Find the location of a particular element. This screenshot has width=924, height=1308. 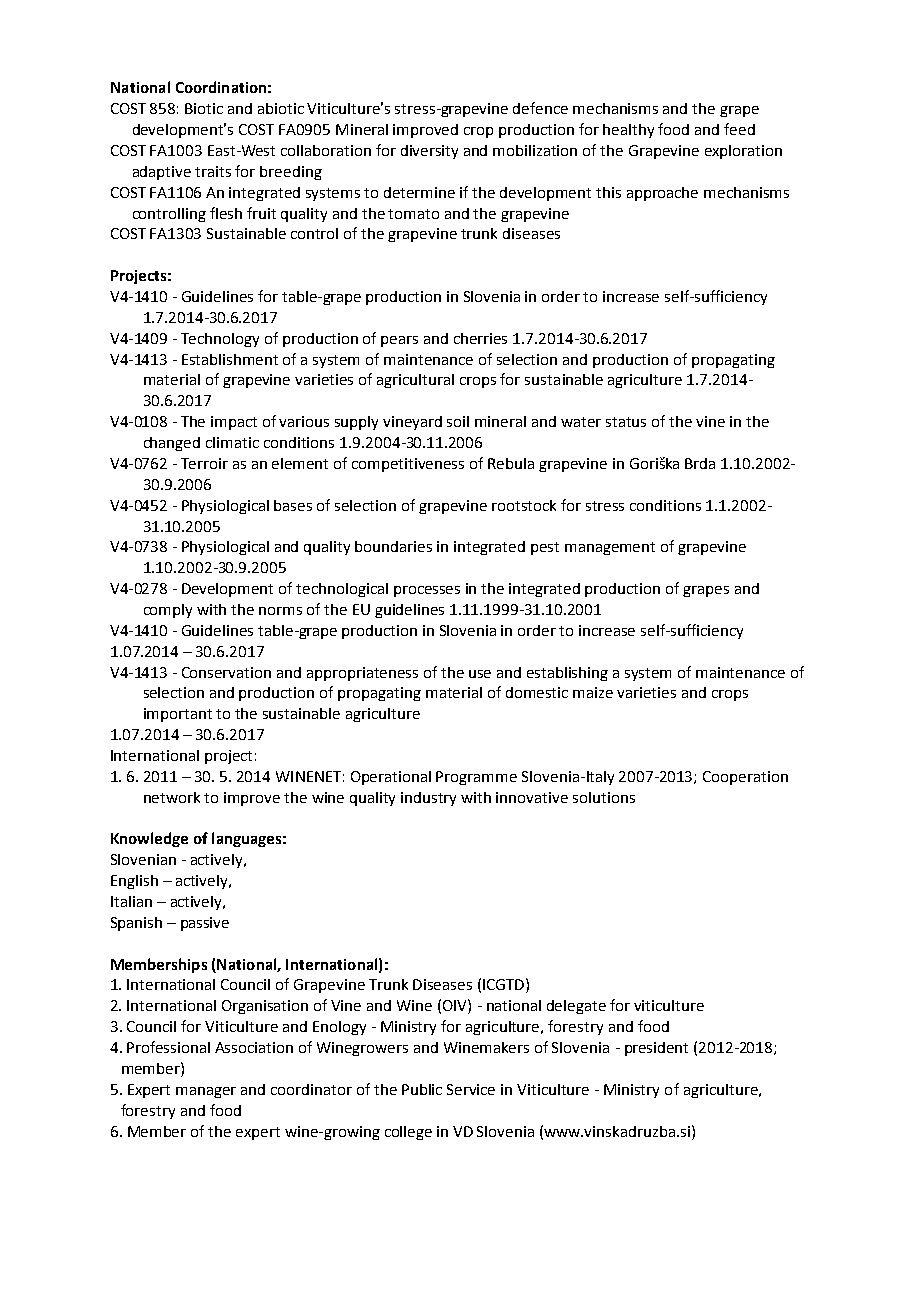

traits is located at coordinates (213, 171).
